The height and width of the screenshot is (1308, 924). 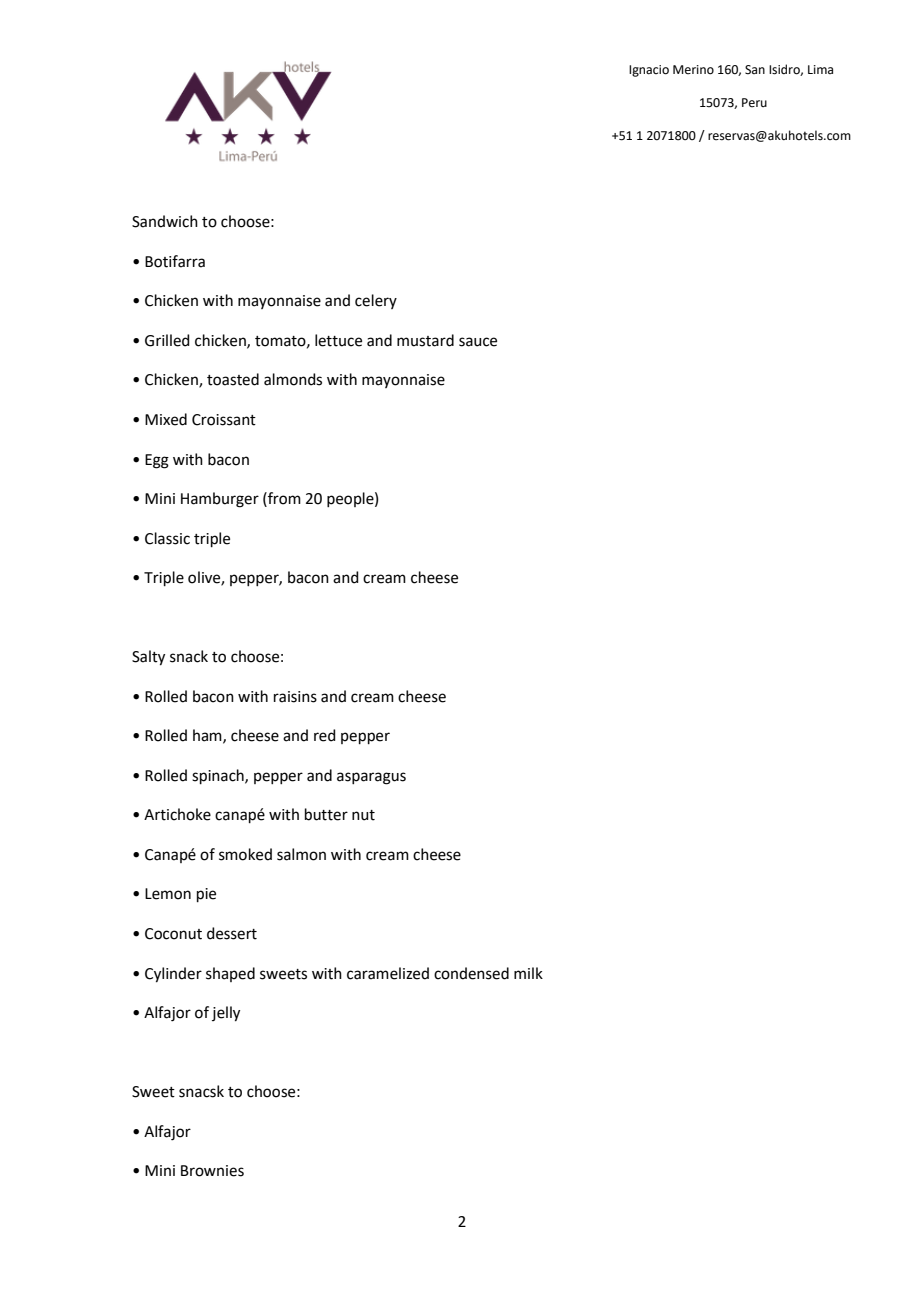 I want to click on asparagus, so click(x=371, y=778).
